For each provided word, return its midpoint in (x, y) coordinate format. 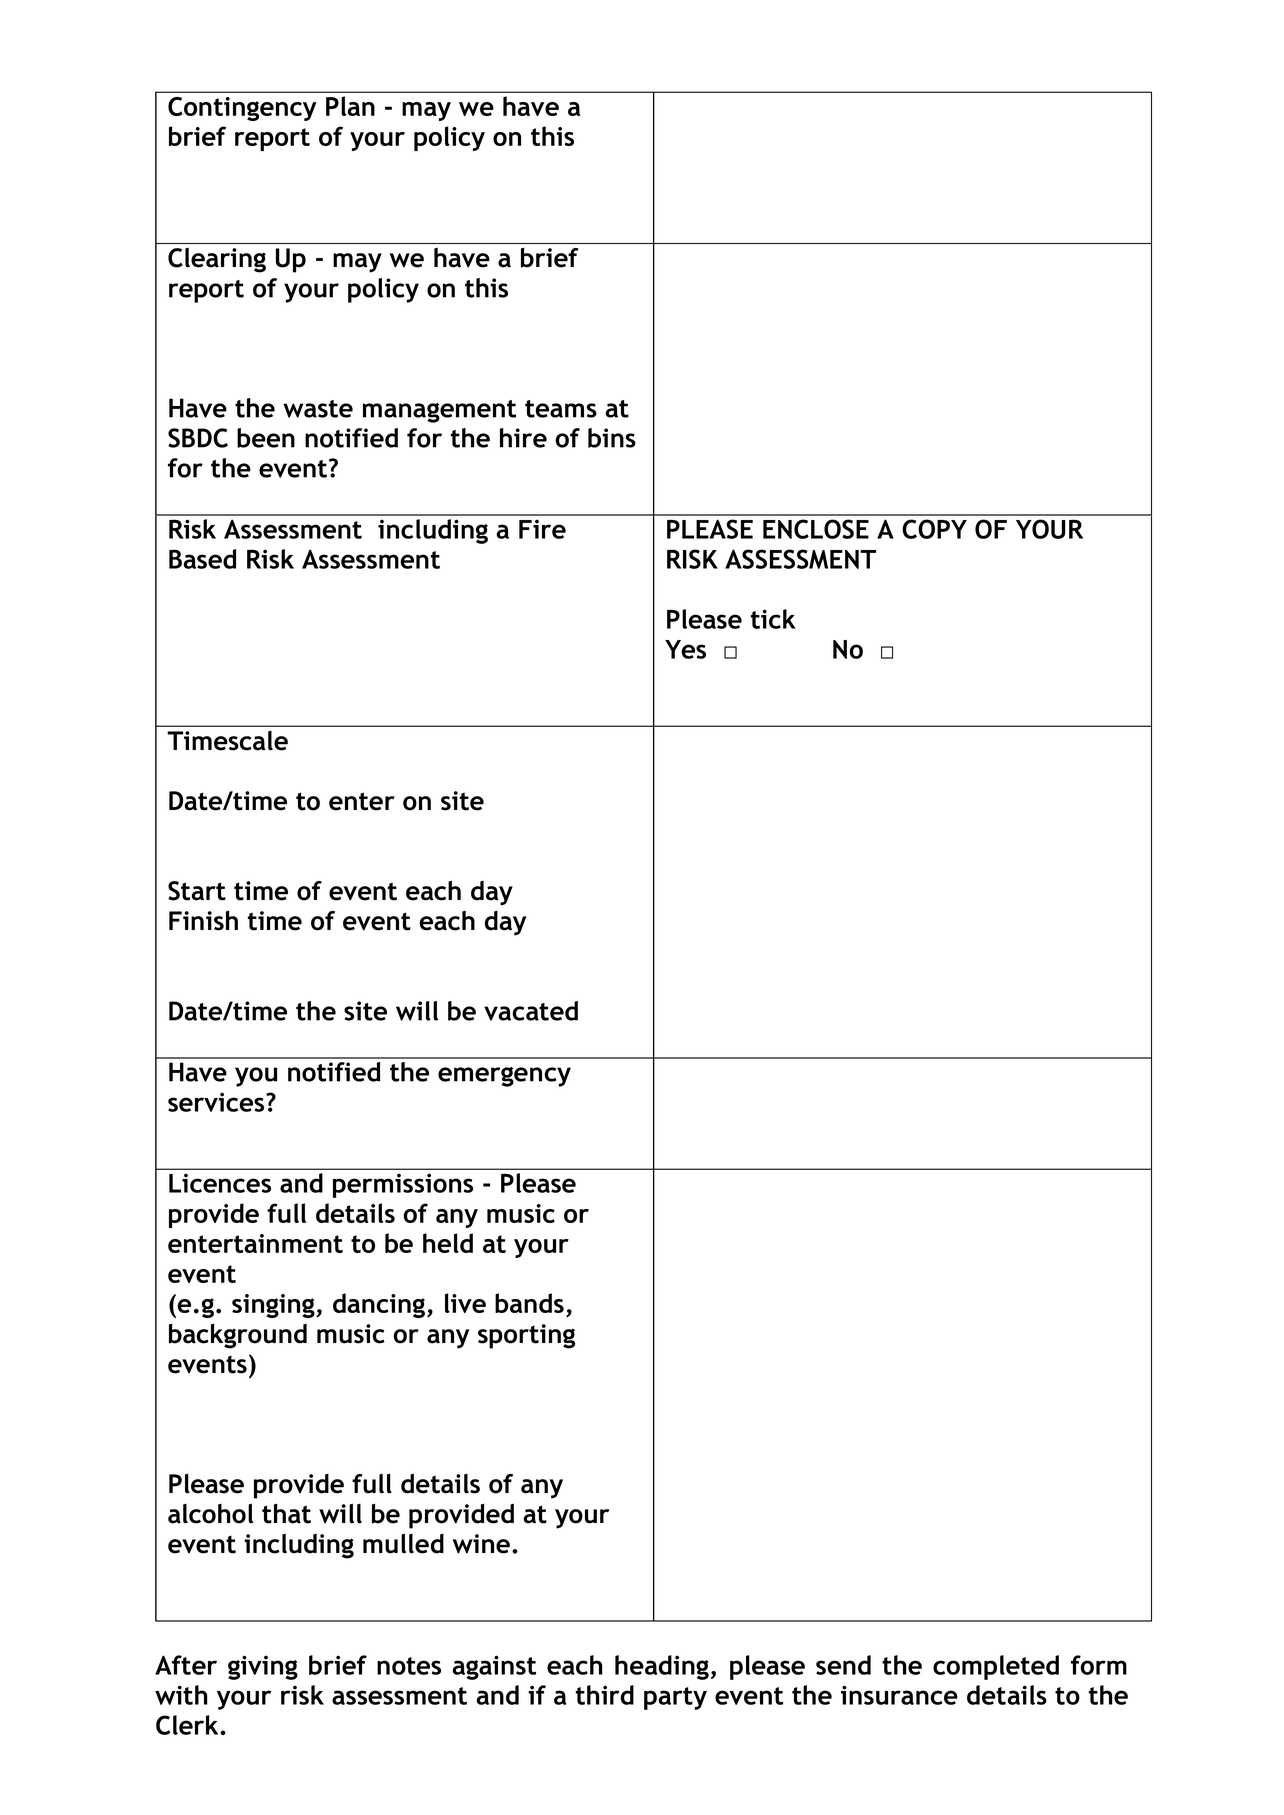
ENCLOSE (816, 529)
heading (662, 1667)
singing (274, 1306)
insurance (899, 1695)
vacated (531, 1011)
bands (529, 1303)
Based (202, 559)
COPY (934, 529)
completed (996, 1667)
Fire (542, 529)
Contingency (242, 109)
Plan (350, 106)
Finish (203, 920)
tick (773, 619)
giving (263, 1667)
